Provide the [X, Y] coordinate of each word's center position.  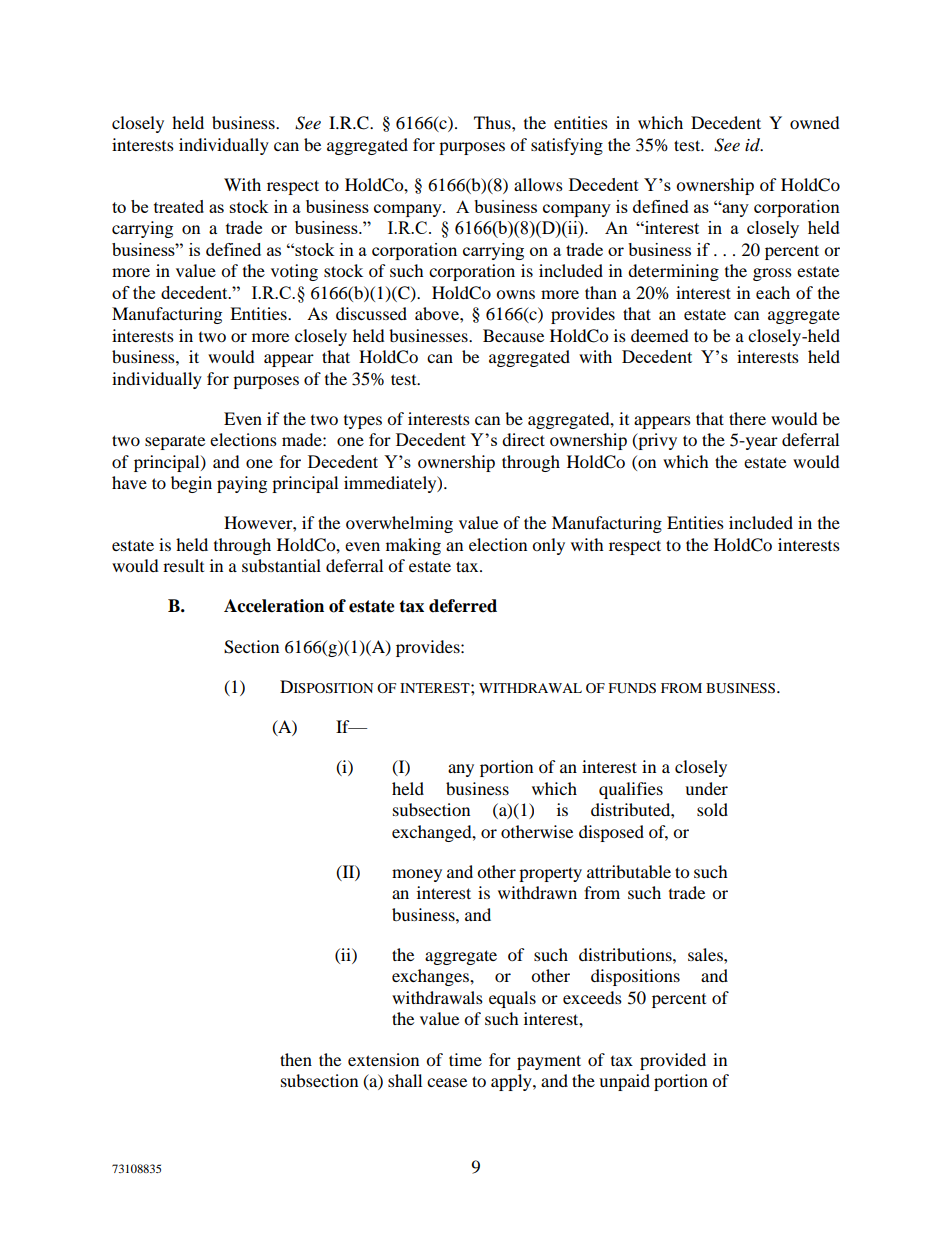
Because [513, 335]
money [417, 875]
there [747, 418]
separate [175, 442]
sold [712, 809]
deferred [463, 606]
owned [815, 122]
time [465, 1059]
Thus [493, 122]
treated [179, 206]
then [296, 1059]
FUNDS [632, 688]
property [550, 874]
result [183, 565]
